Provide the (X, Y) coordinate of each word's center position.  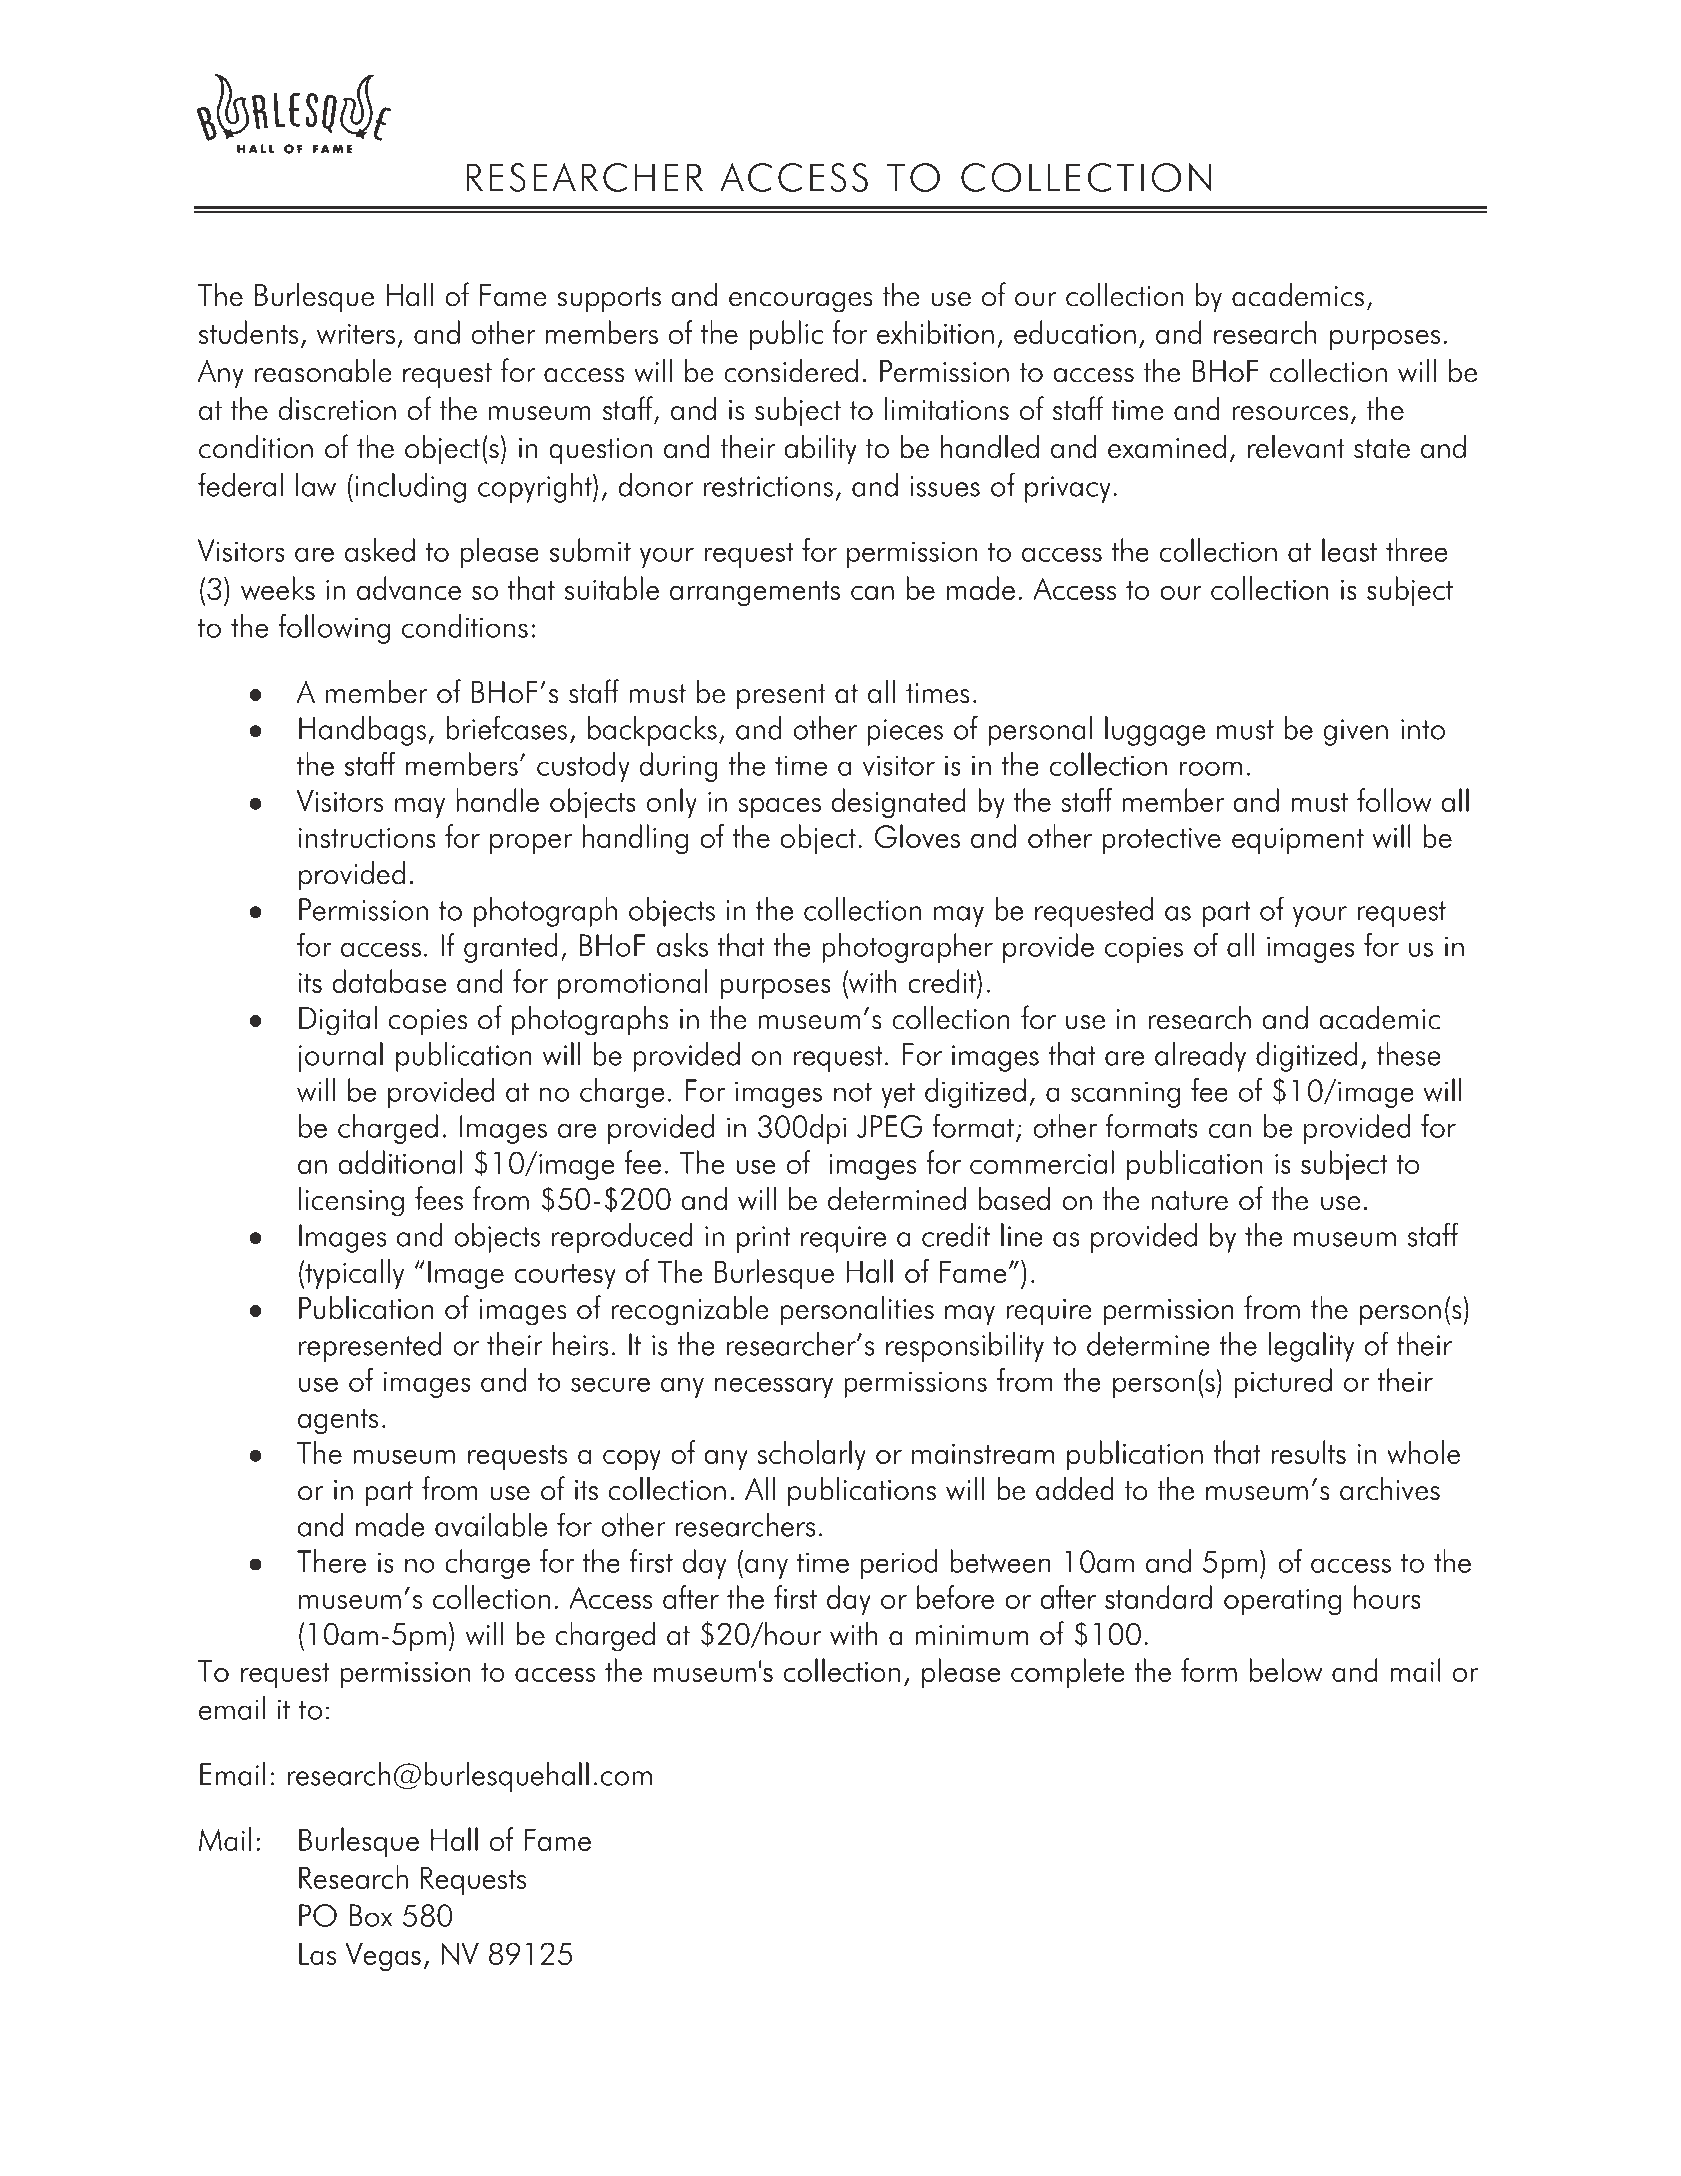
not (853, 1092)
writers (356, 334)
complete (1068, 1673)
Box (370, 1915)
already (1200, 1057)
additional (400, 1162)
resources (1290, 413)
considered (791, 370)
